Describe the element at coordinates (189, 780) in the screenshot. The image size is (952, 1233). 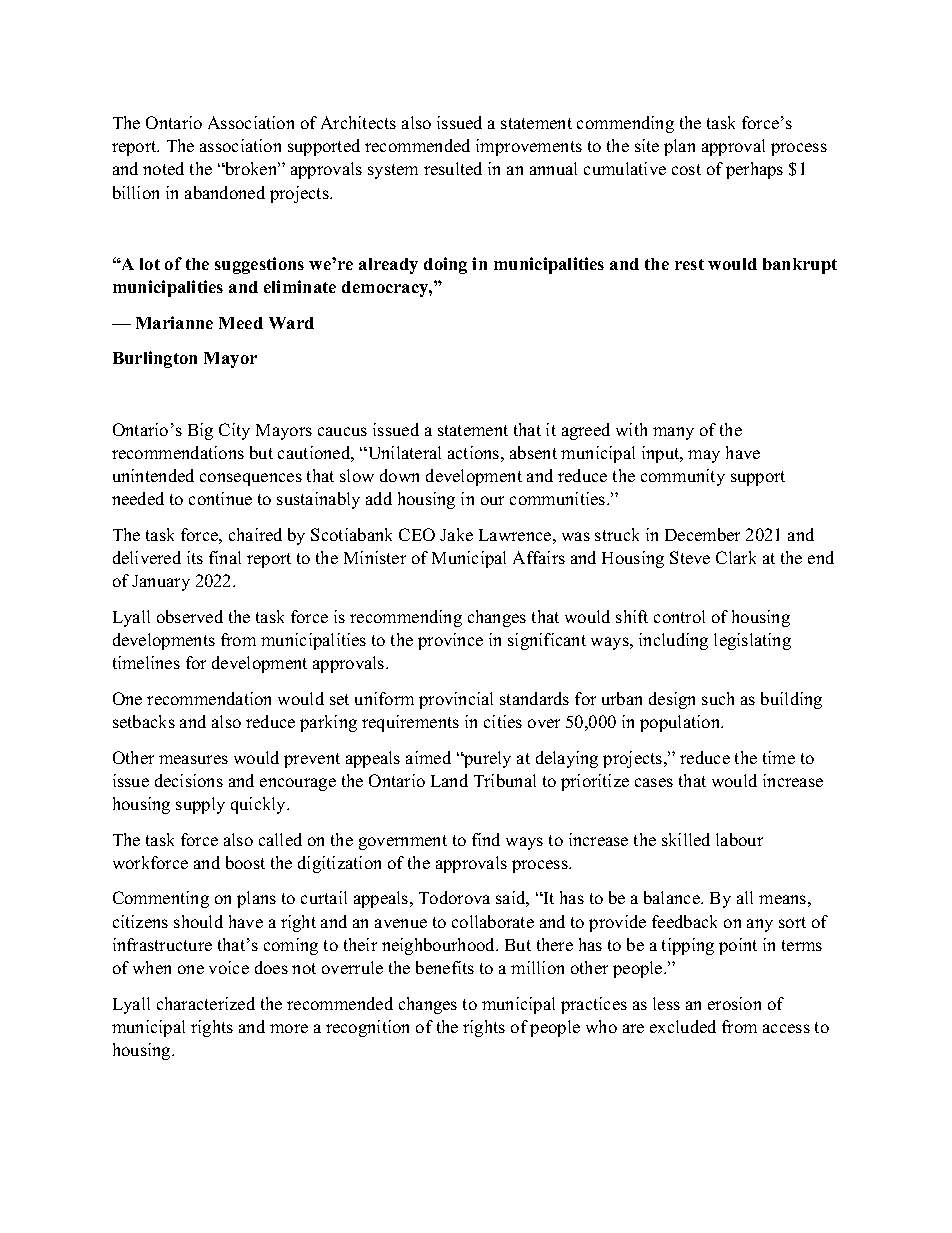
I see `decisions` at that location.
